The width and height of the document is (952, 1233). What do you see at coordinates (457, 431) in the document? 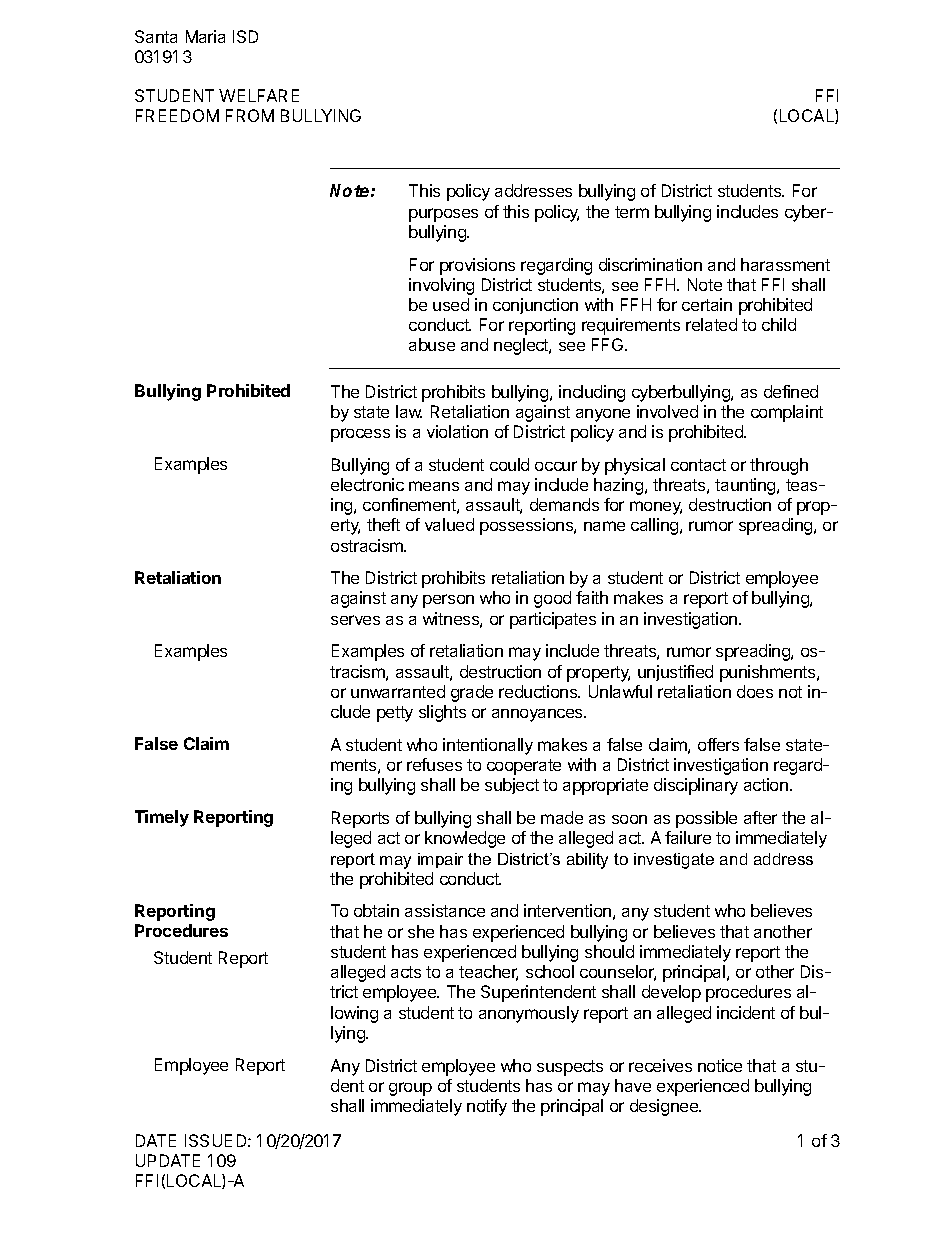
I see `violation` at bounding box center [457, 431].
